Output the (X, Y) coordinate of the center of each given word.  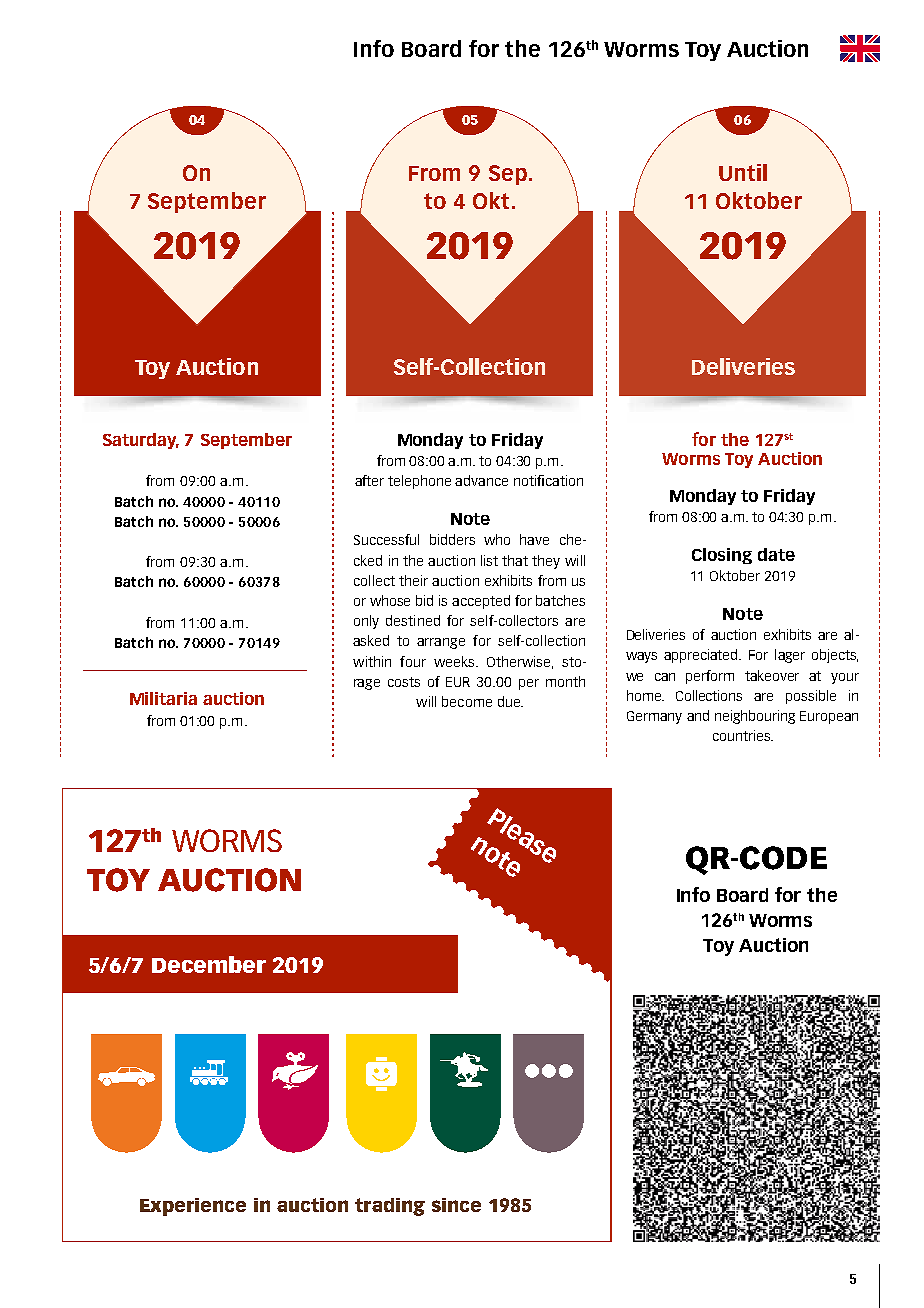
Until (743, 172)
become (467, 701)
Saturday (141, 441)
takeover (772, 675)
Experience (193, 1207)
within (372, 661)
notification (548, 480)
